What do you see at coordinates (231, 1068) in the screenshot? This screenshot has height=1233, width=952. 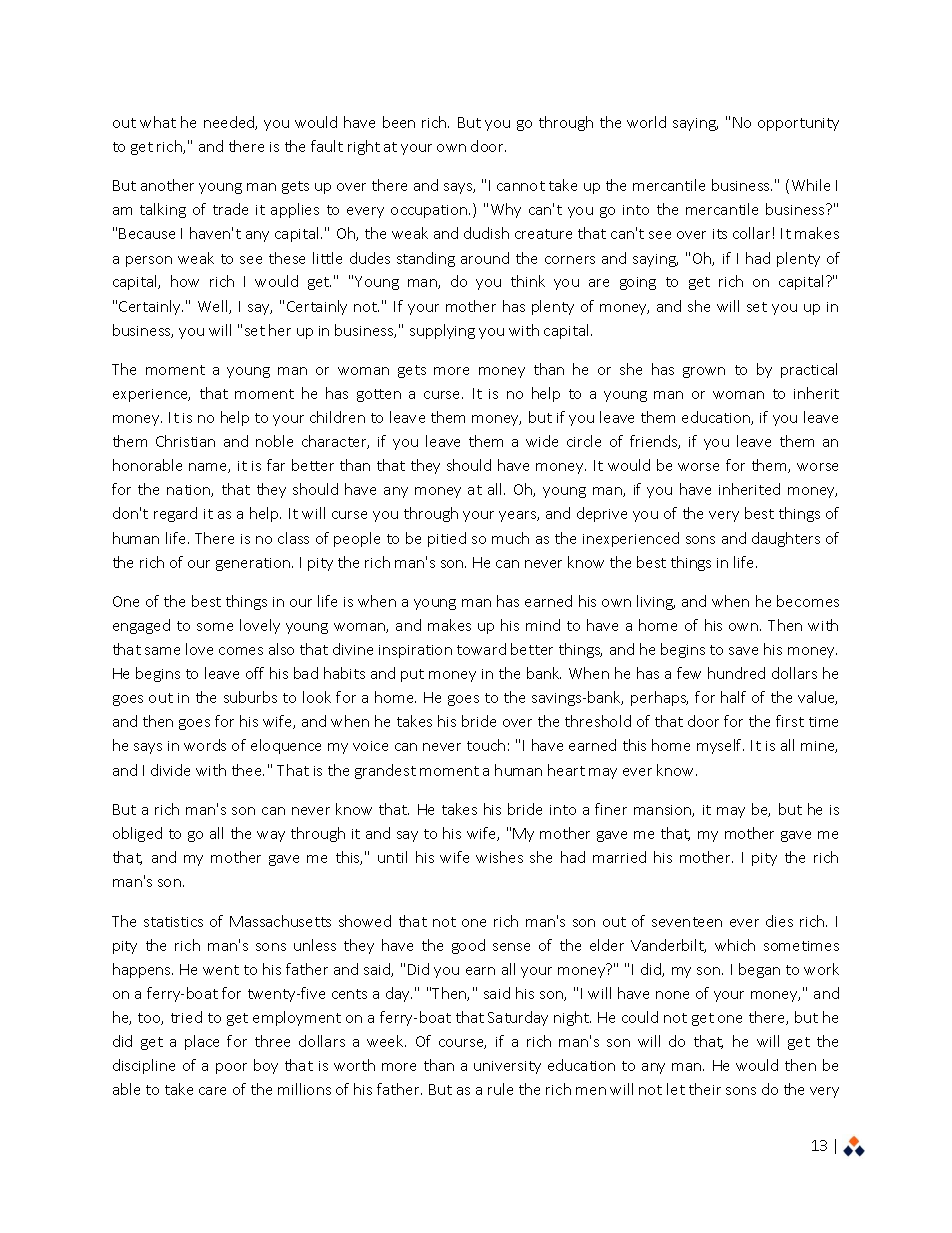 I see `poor` at bounding box center [231, 1068].
